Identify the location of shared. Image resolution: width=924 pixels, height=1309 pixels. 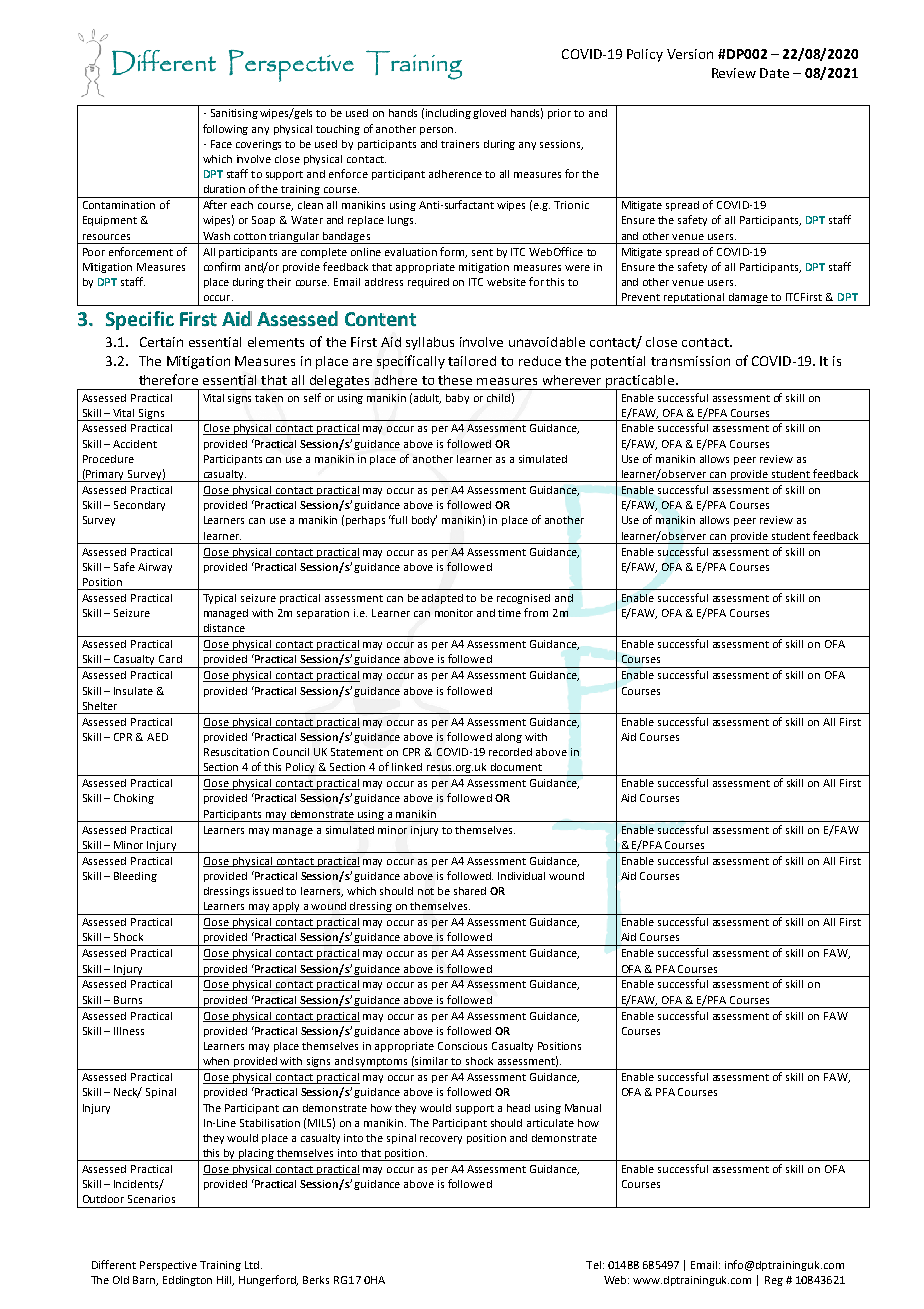
(470, 891).
